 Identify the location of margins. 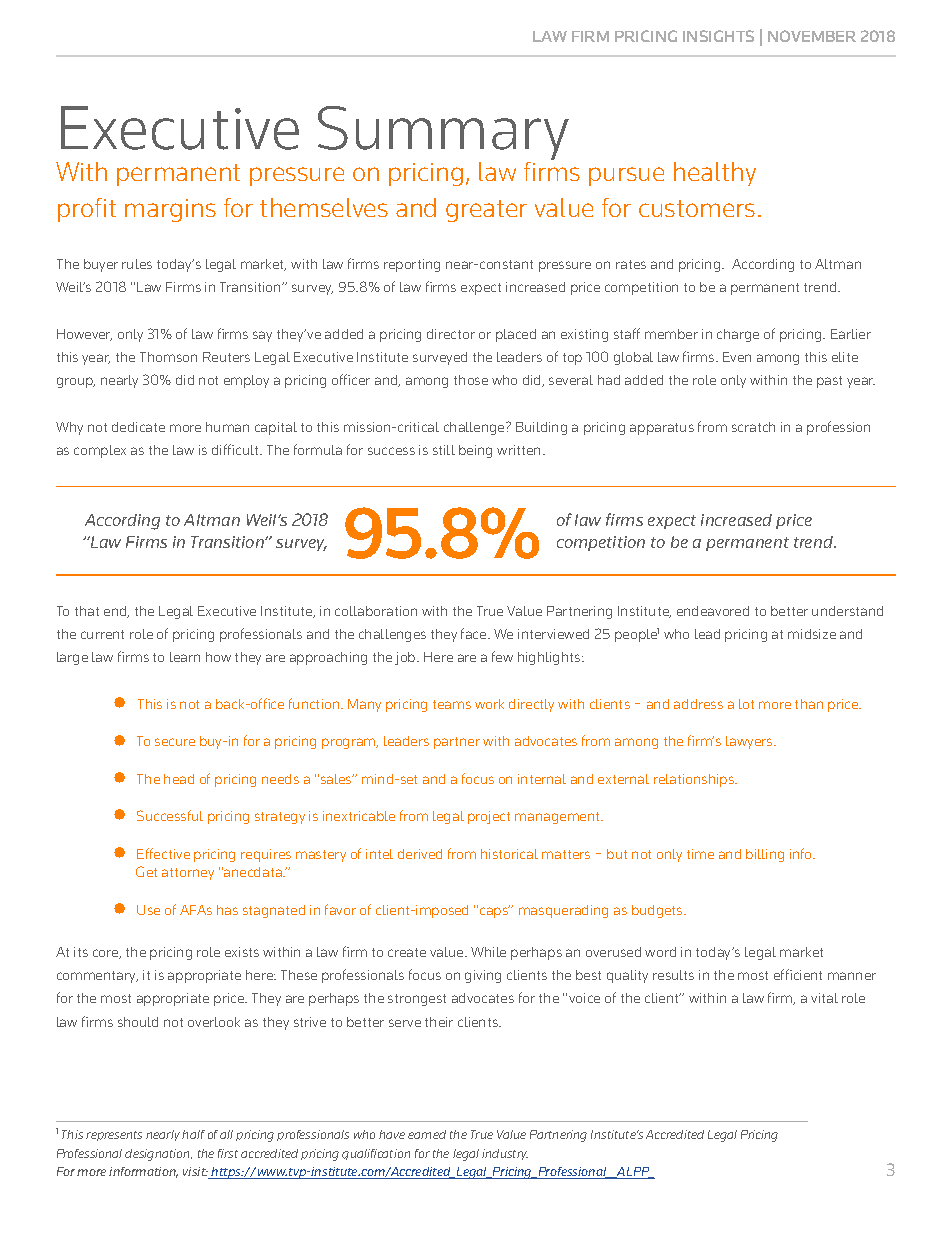
(170, 210).
